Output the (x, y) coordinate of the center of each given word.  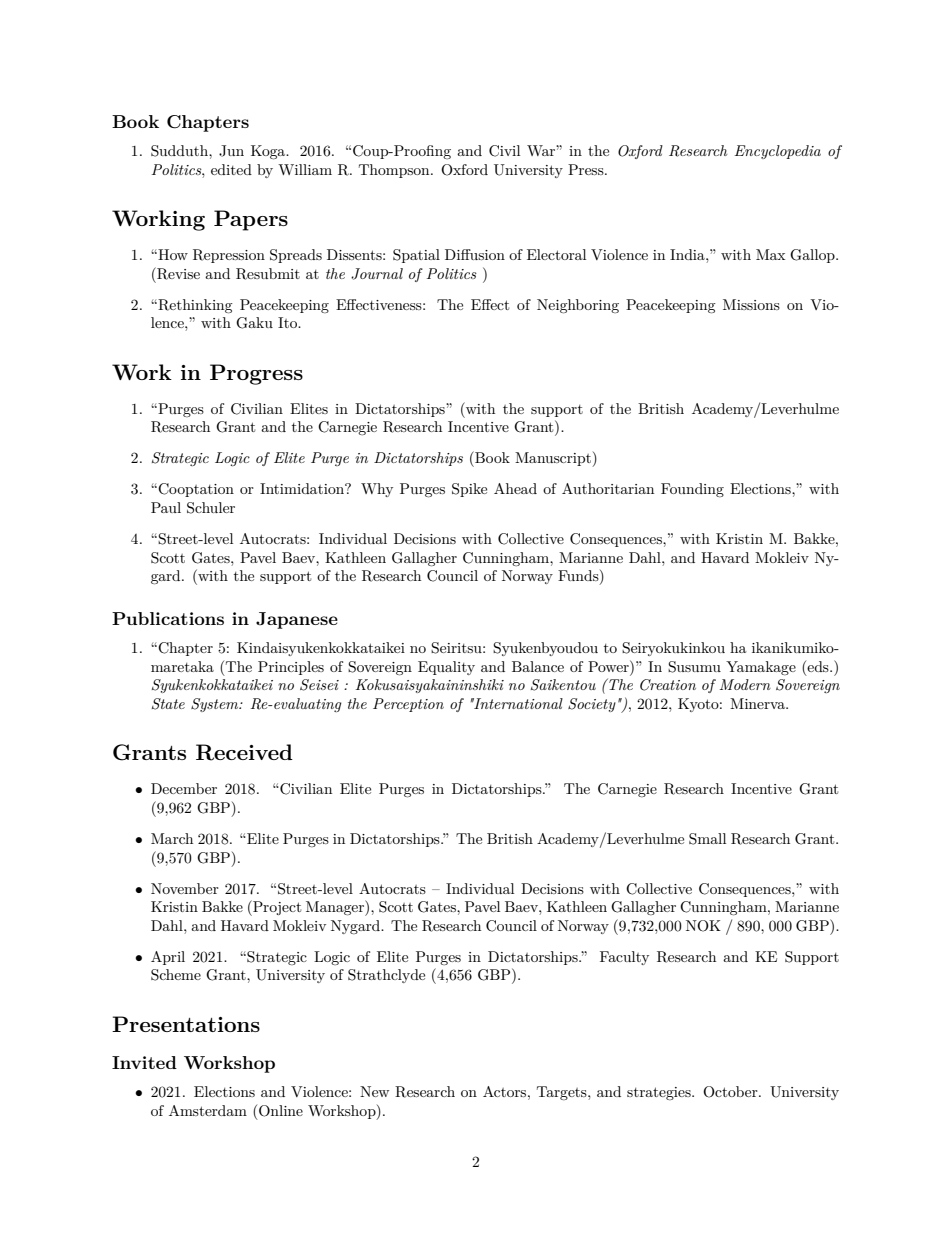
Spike (469, 490)
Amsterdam (208, 1110)
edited (231, 169)
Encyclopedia (778, 152)
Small (707, 839)
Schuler (211, 508)
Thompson (395, 171)
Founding (692, 490)
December (184, 788)
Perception (408, 705)
